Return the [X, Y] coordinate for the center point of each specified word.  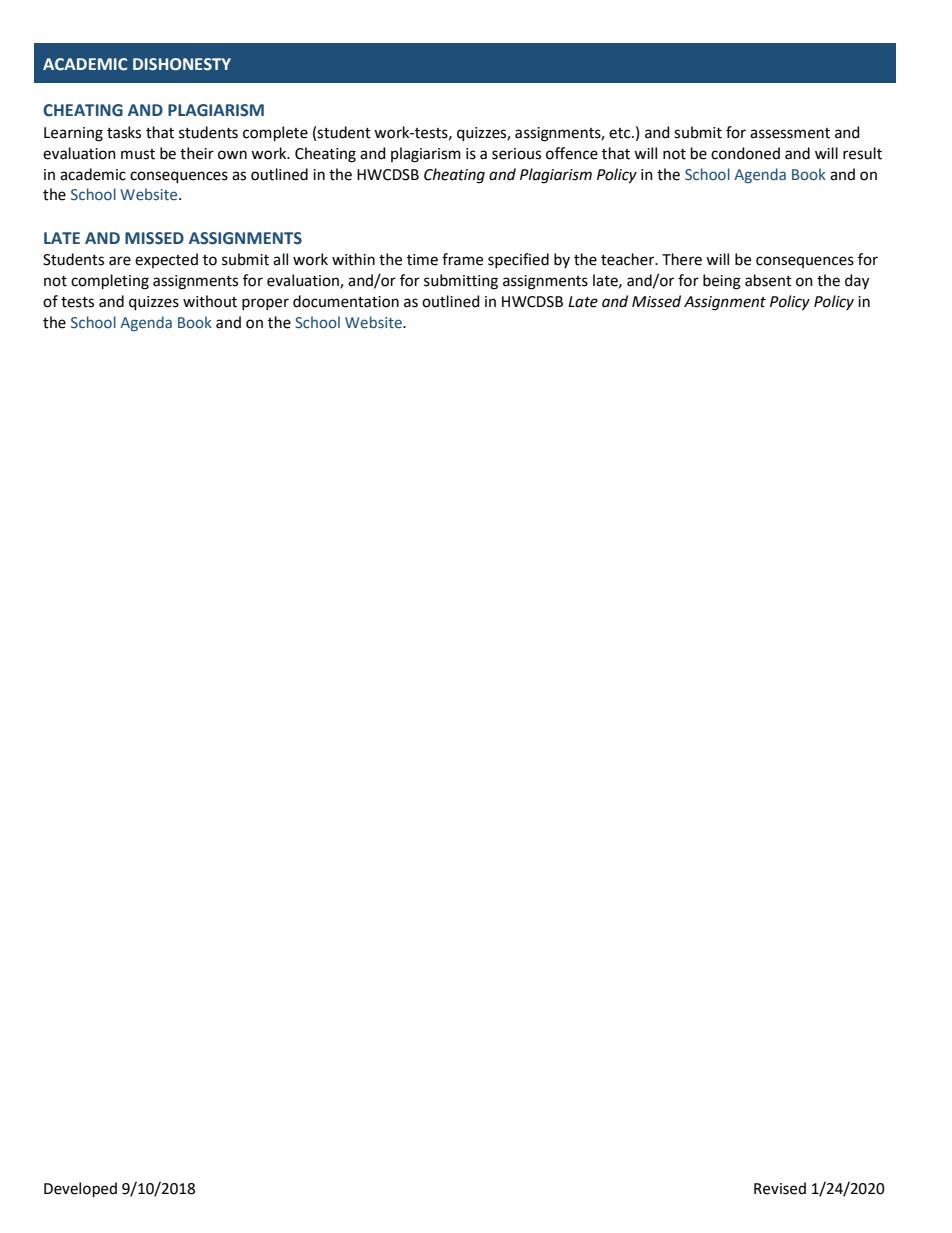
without [210, 301]
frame [462, 259]
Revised [780, 1188]
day [857, 282]
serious [516, 154]
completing [110, 282]
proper [265, 304]
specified [518, 260]
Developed [80, 1189]
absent [768, 280]
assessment [790, 133]
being [722, 282]
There [682, 259]
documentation [346, 301]
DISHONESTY [182, 64]
